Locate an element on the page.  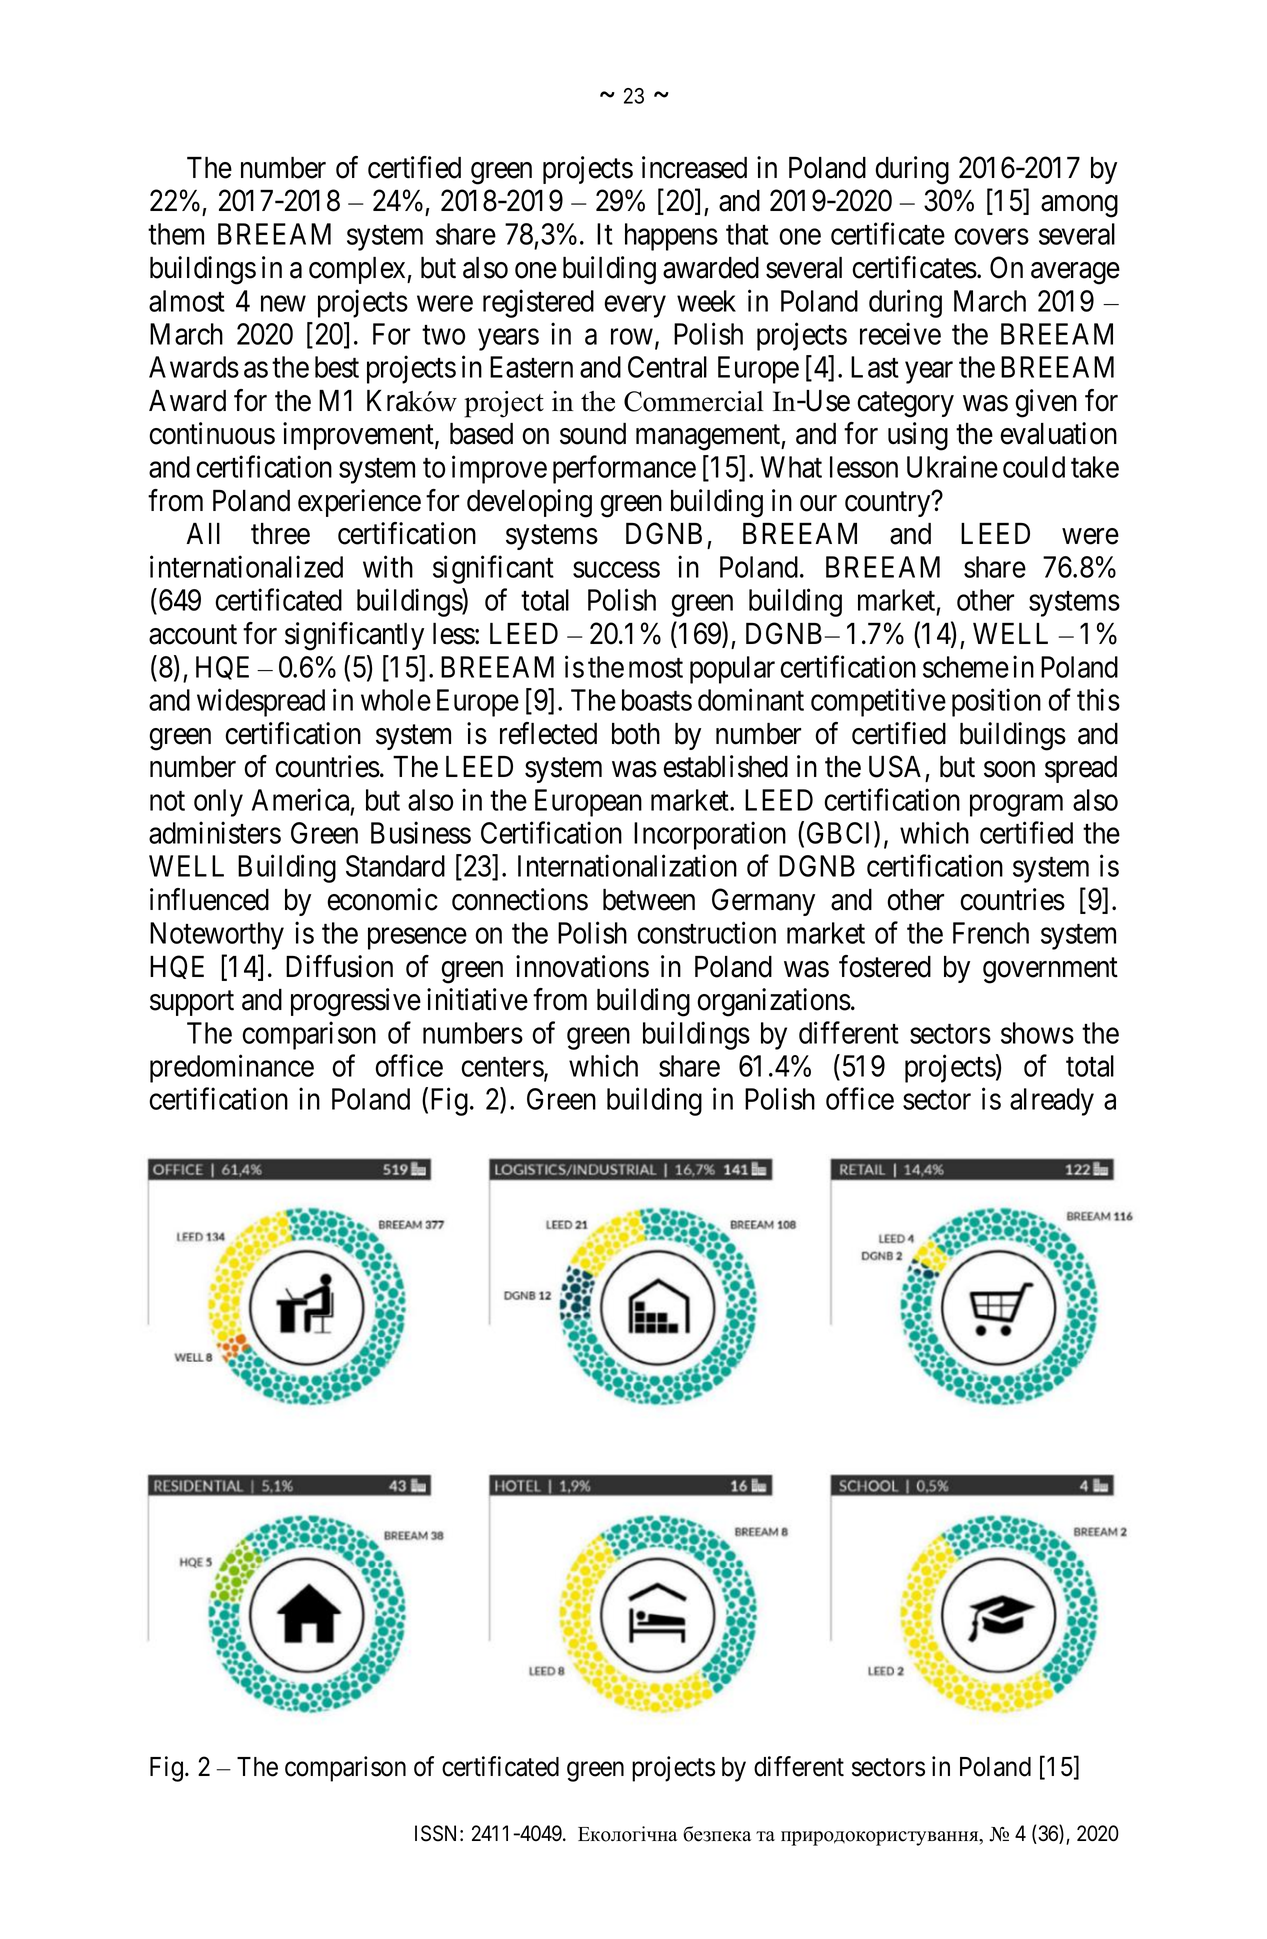
organizations is located at coordinates (774, 1002).
